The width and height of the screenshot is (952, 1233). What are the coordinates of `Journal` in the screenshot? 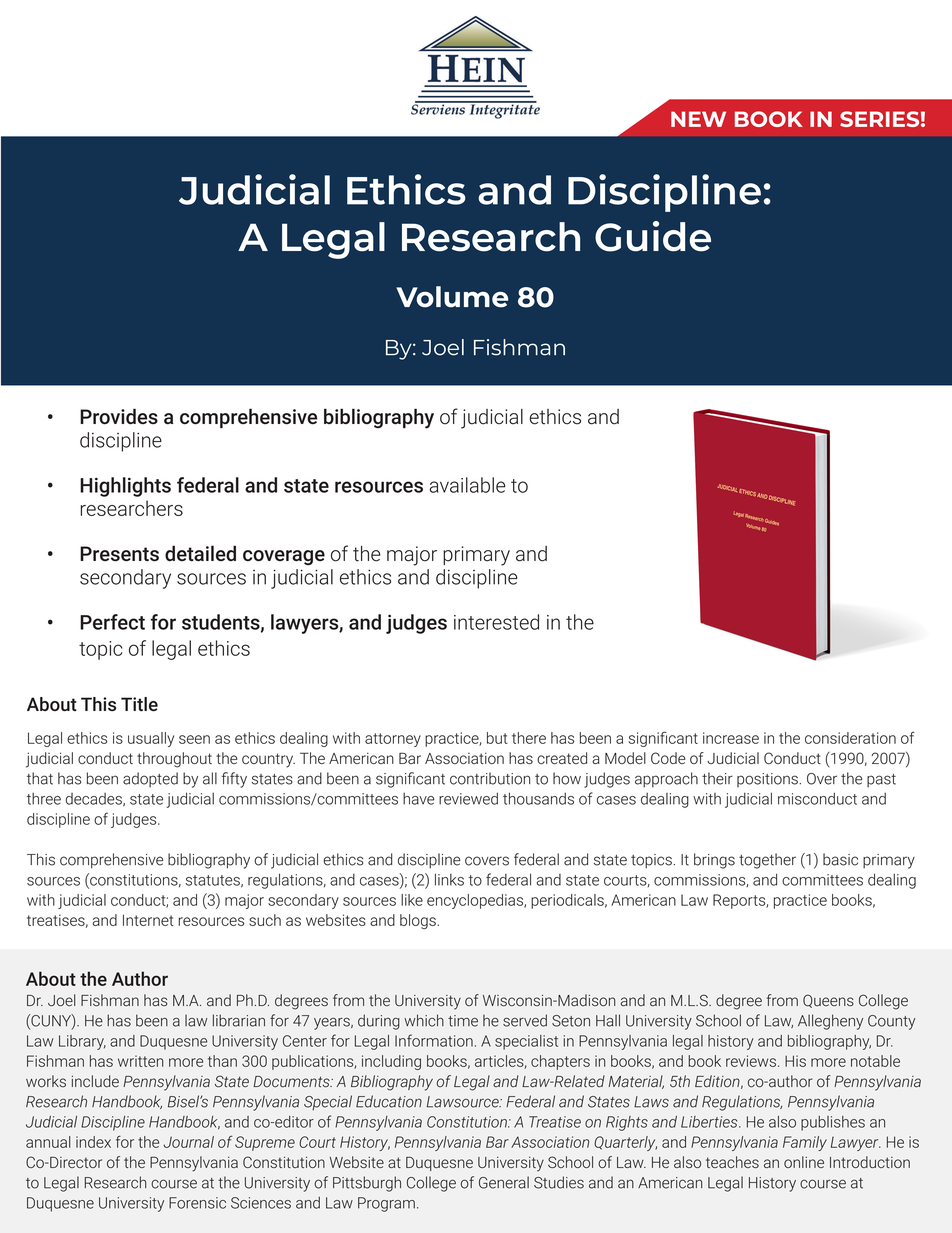 It's located at (188, 1142).
